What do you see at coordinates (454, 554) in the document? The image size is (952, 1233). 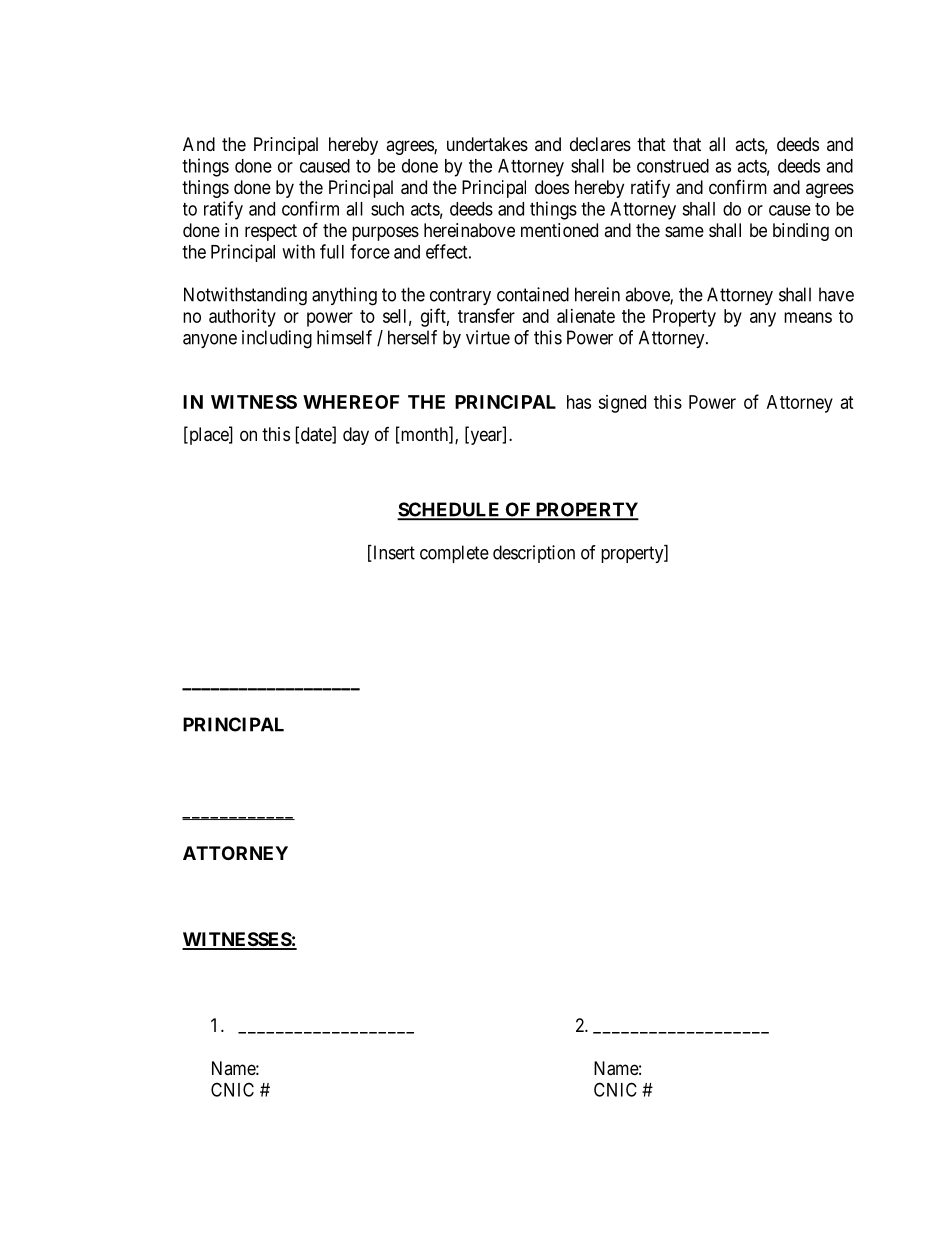 I see `complete` at bounding box center [454, 554].
